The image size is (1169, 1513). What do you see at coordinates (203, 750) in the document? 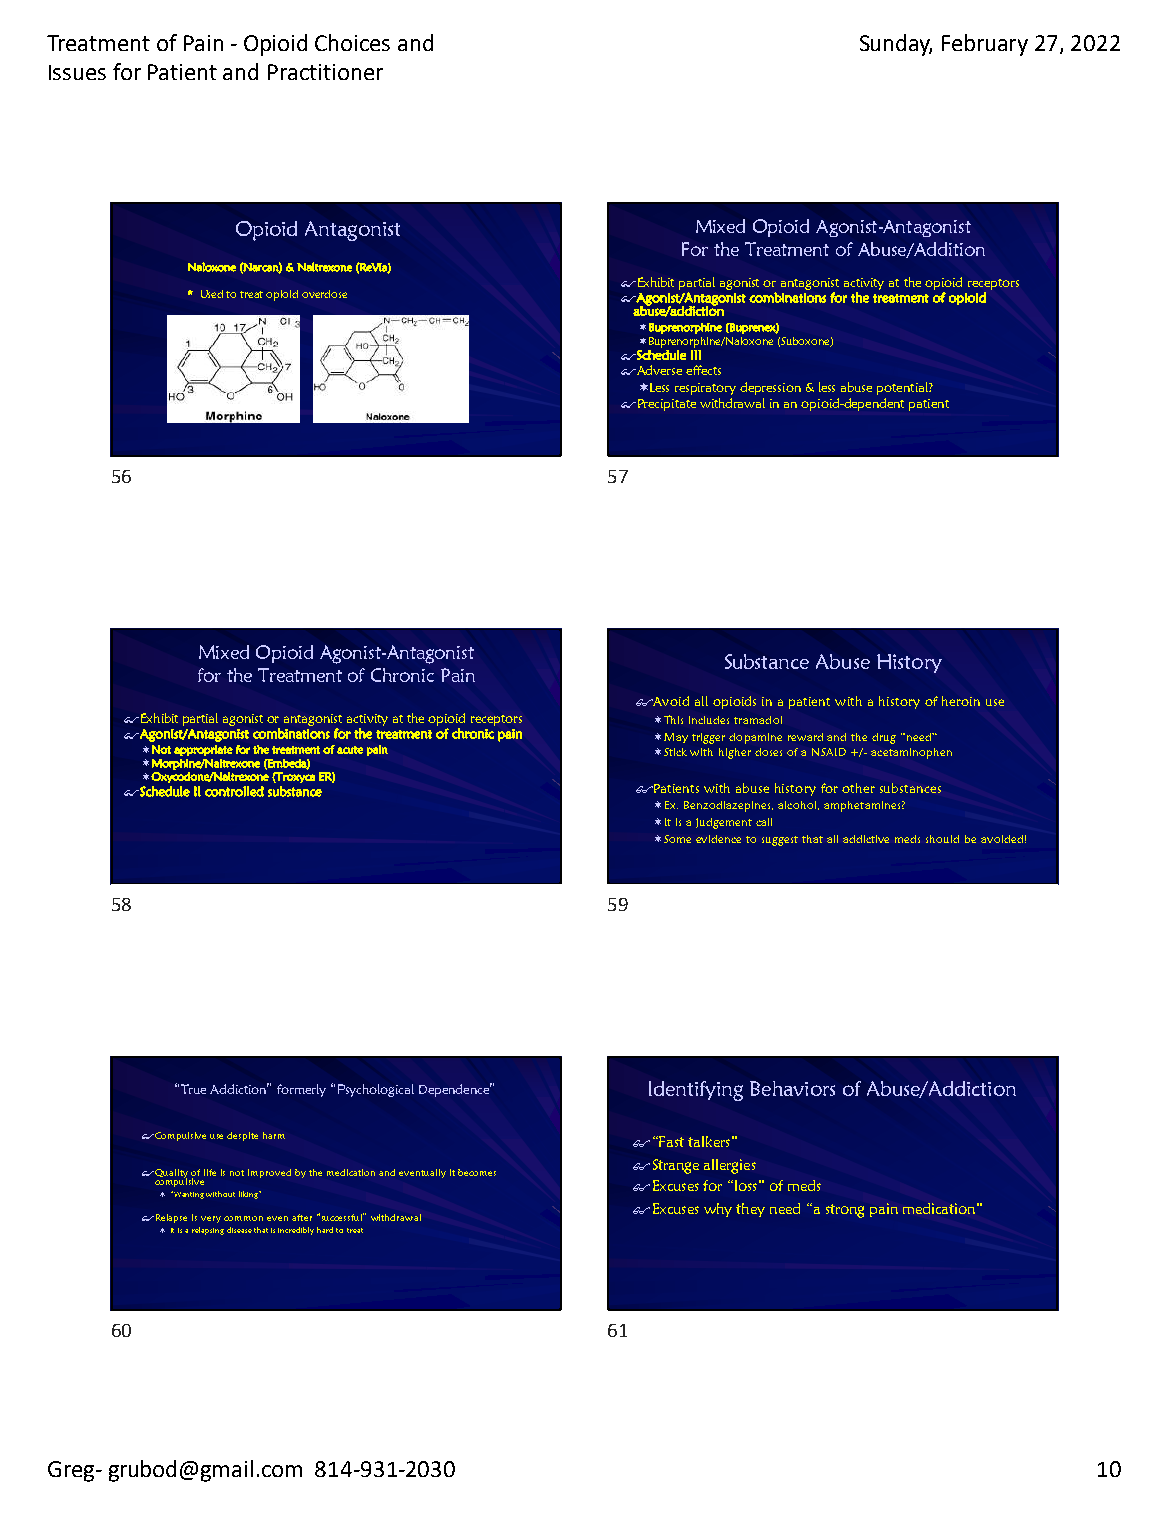
I see `appropriate` at bounding box center [203, 750].
